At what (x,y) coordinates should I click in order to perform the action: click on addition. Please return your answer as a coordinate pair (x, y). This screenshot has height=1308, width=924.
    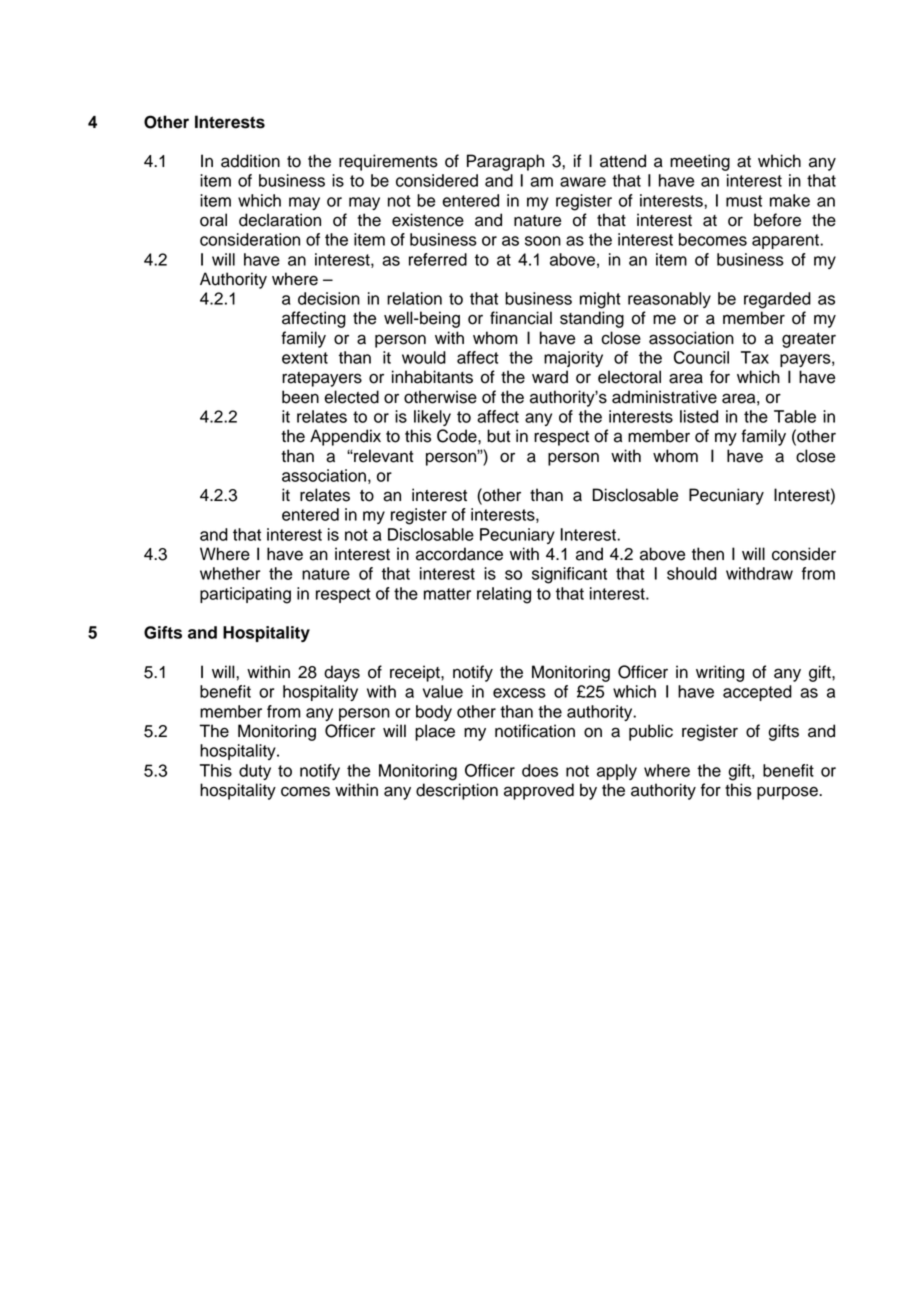
    Looking at the image, I should click on (250, 161).
